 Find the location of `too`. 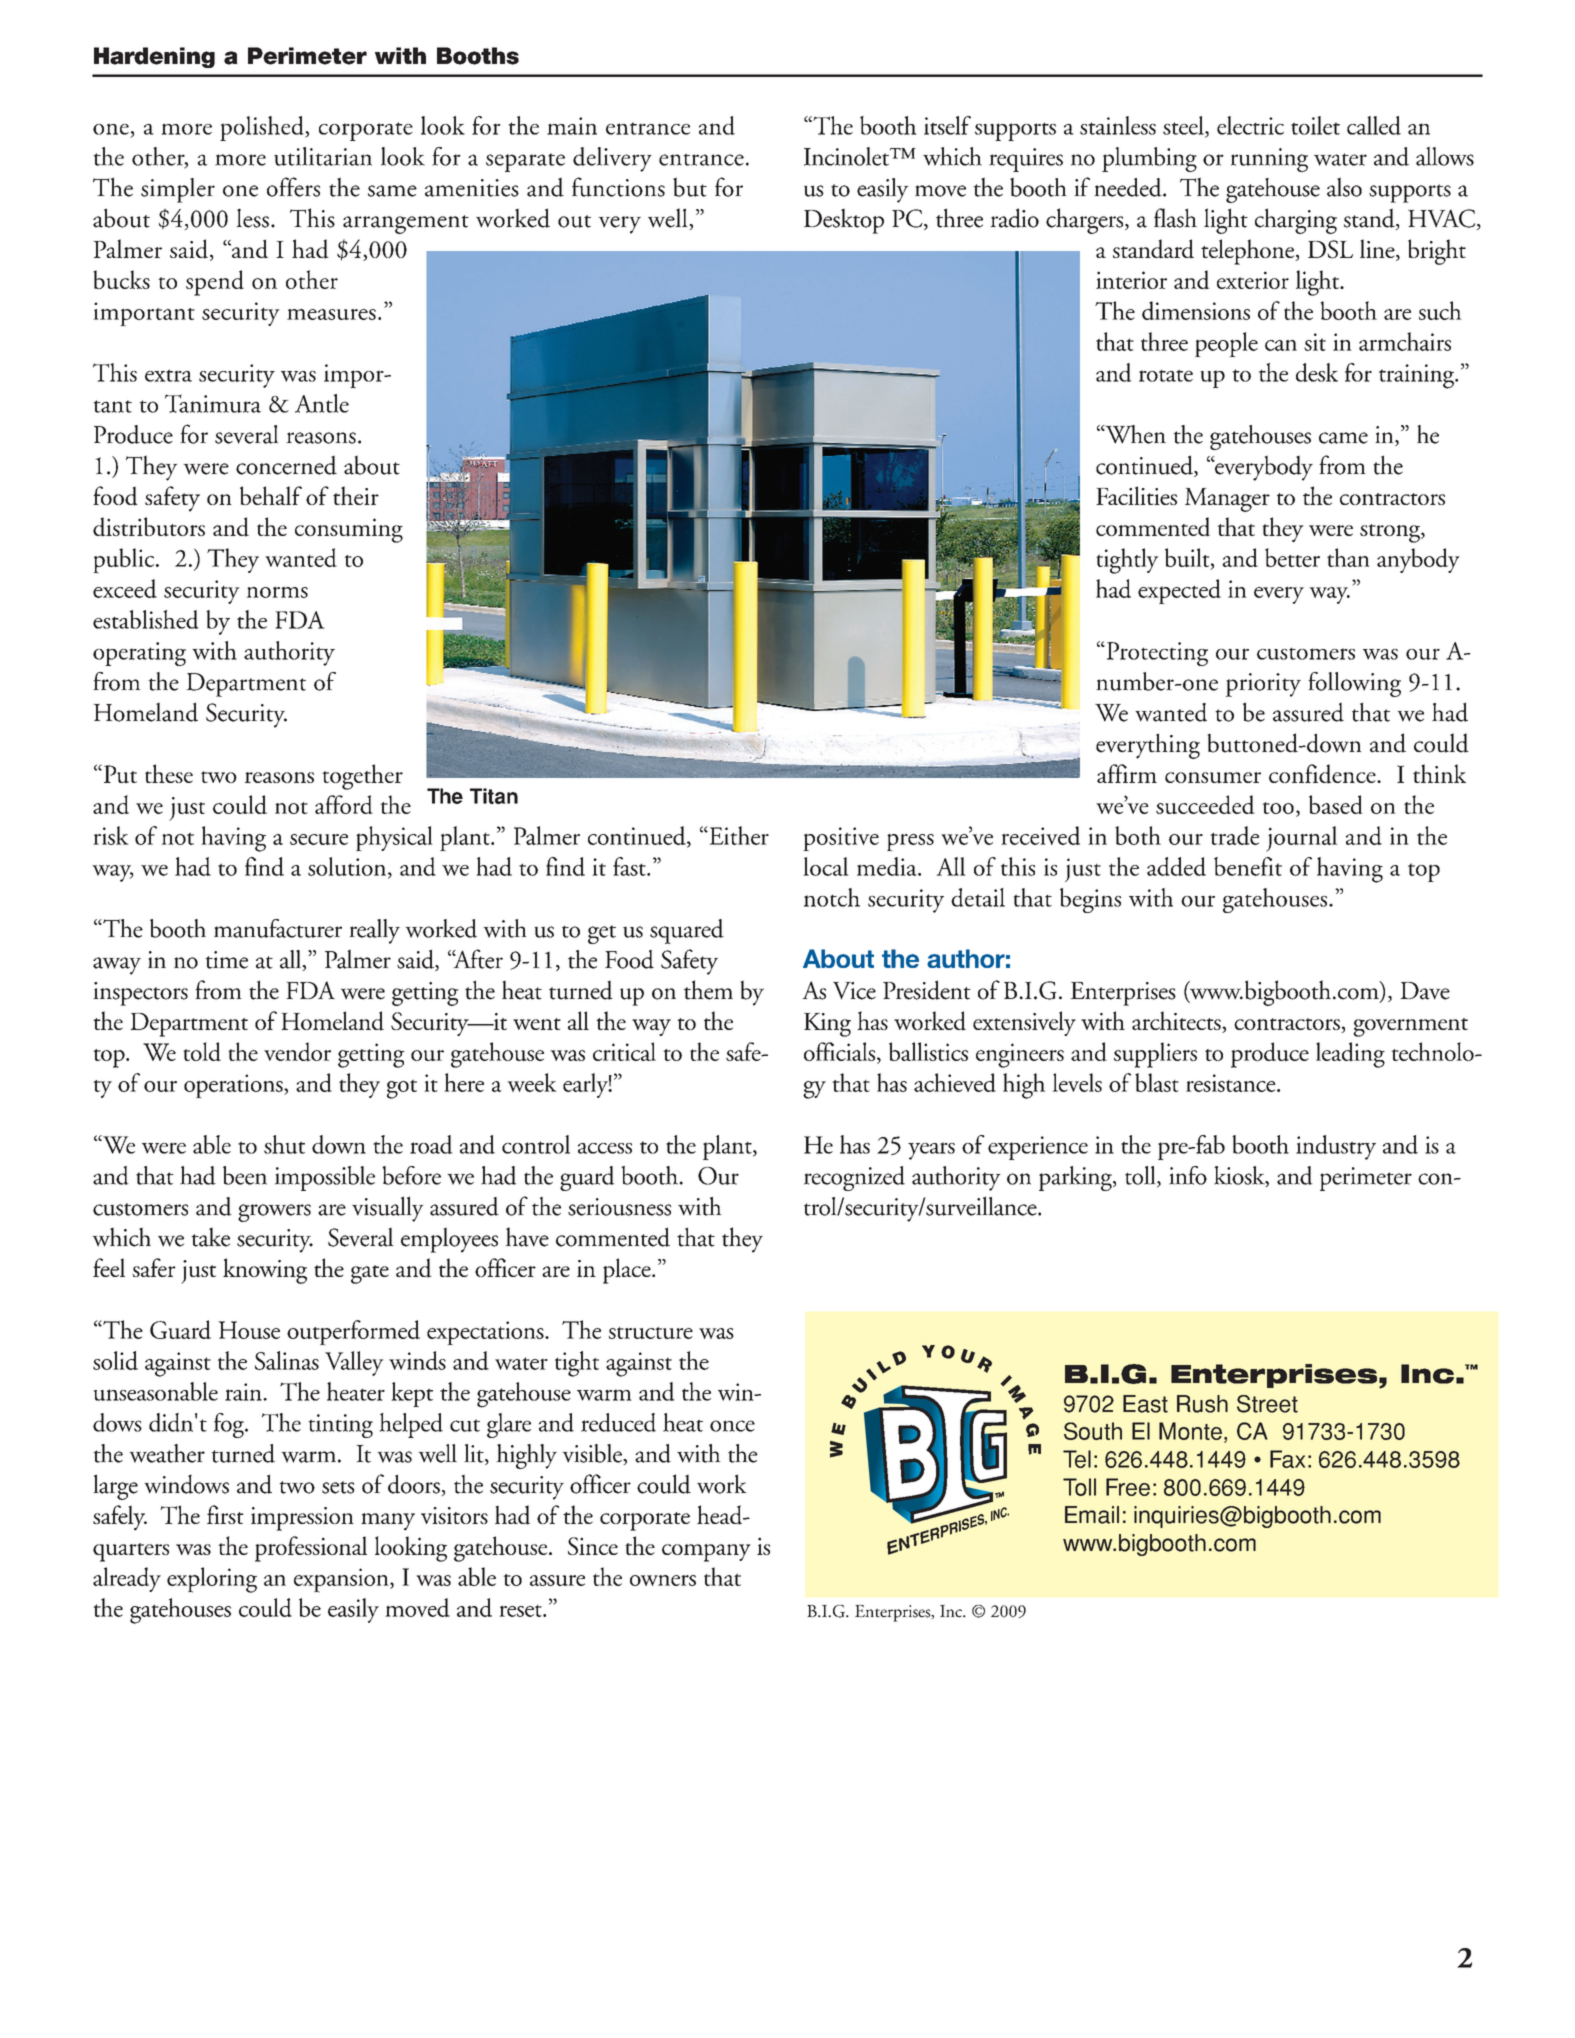

too is located at coordinates (1278, 808).
